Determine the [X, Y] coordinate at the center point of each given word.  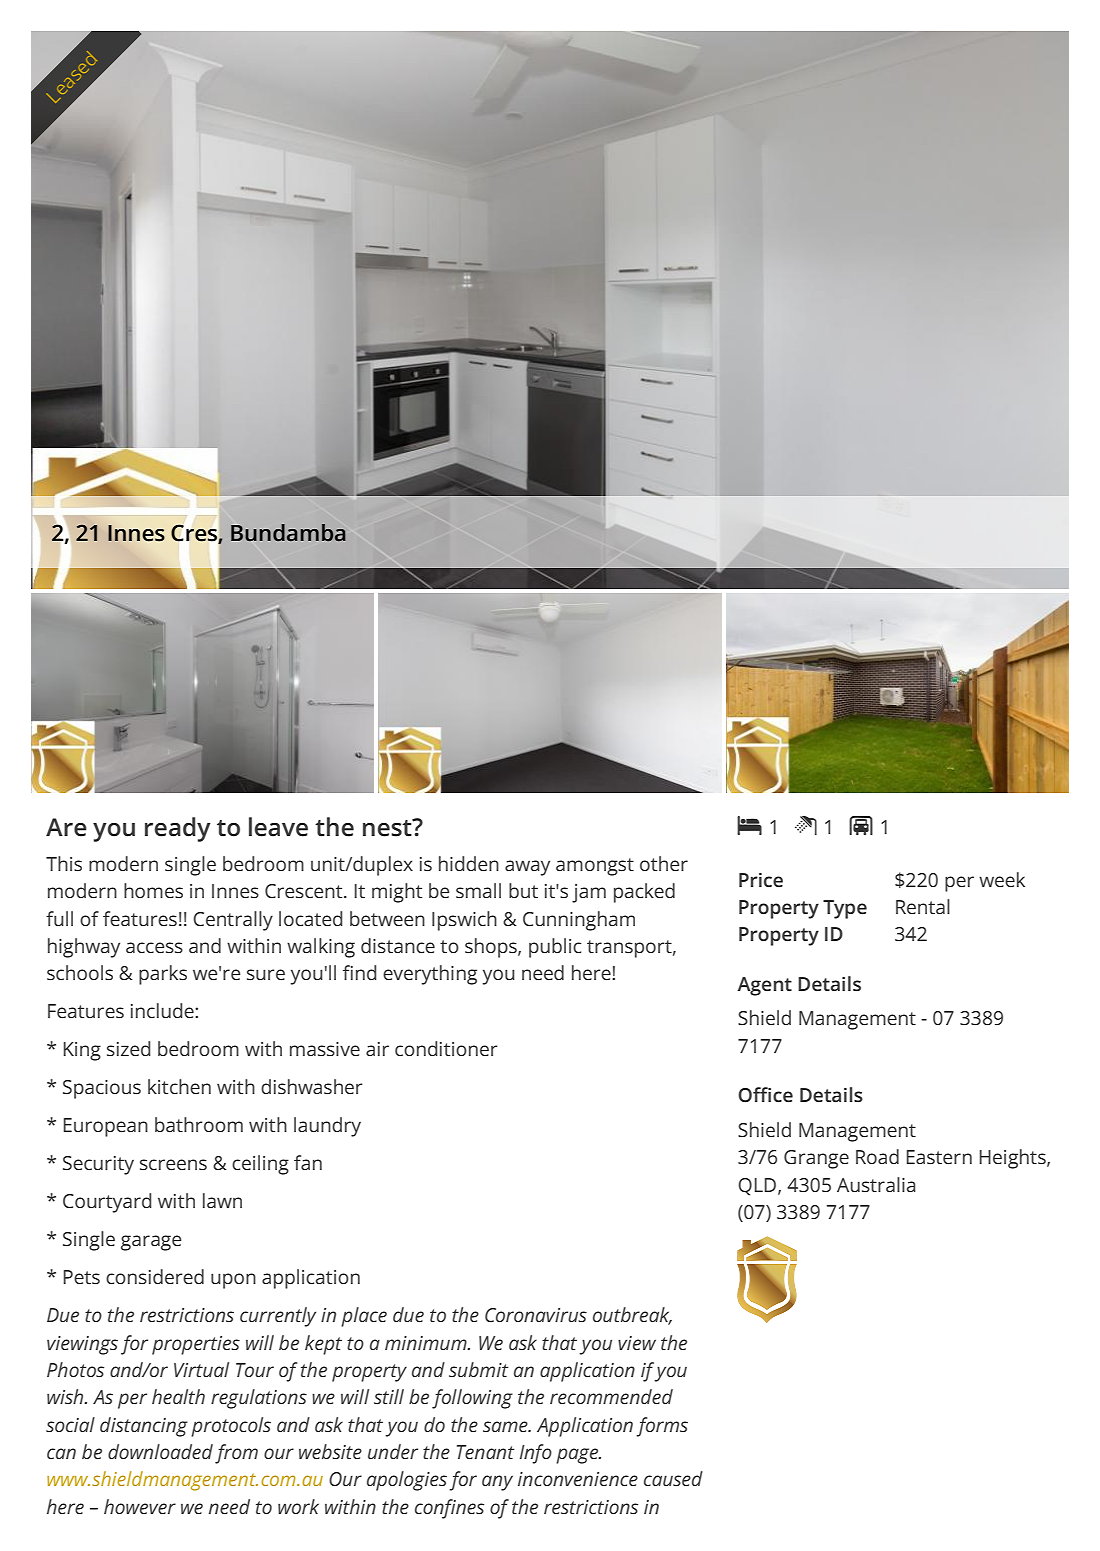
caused [673, 1478]
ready [178, 829]
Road [877, 1156]
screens [173, 1164]
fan [308, 1162]
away [527, 868]
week [1002, 879]
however [140, 1506]
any [497, 1483]
